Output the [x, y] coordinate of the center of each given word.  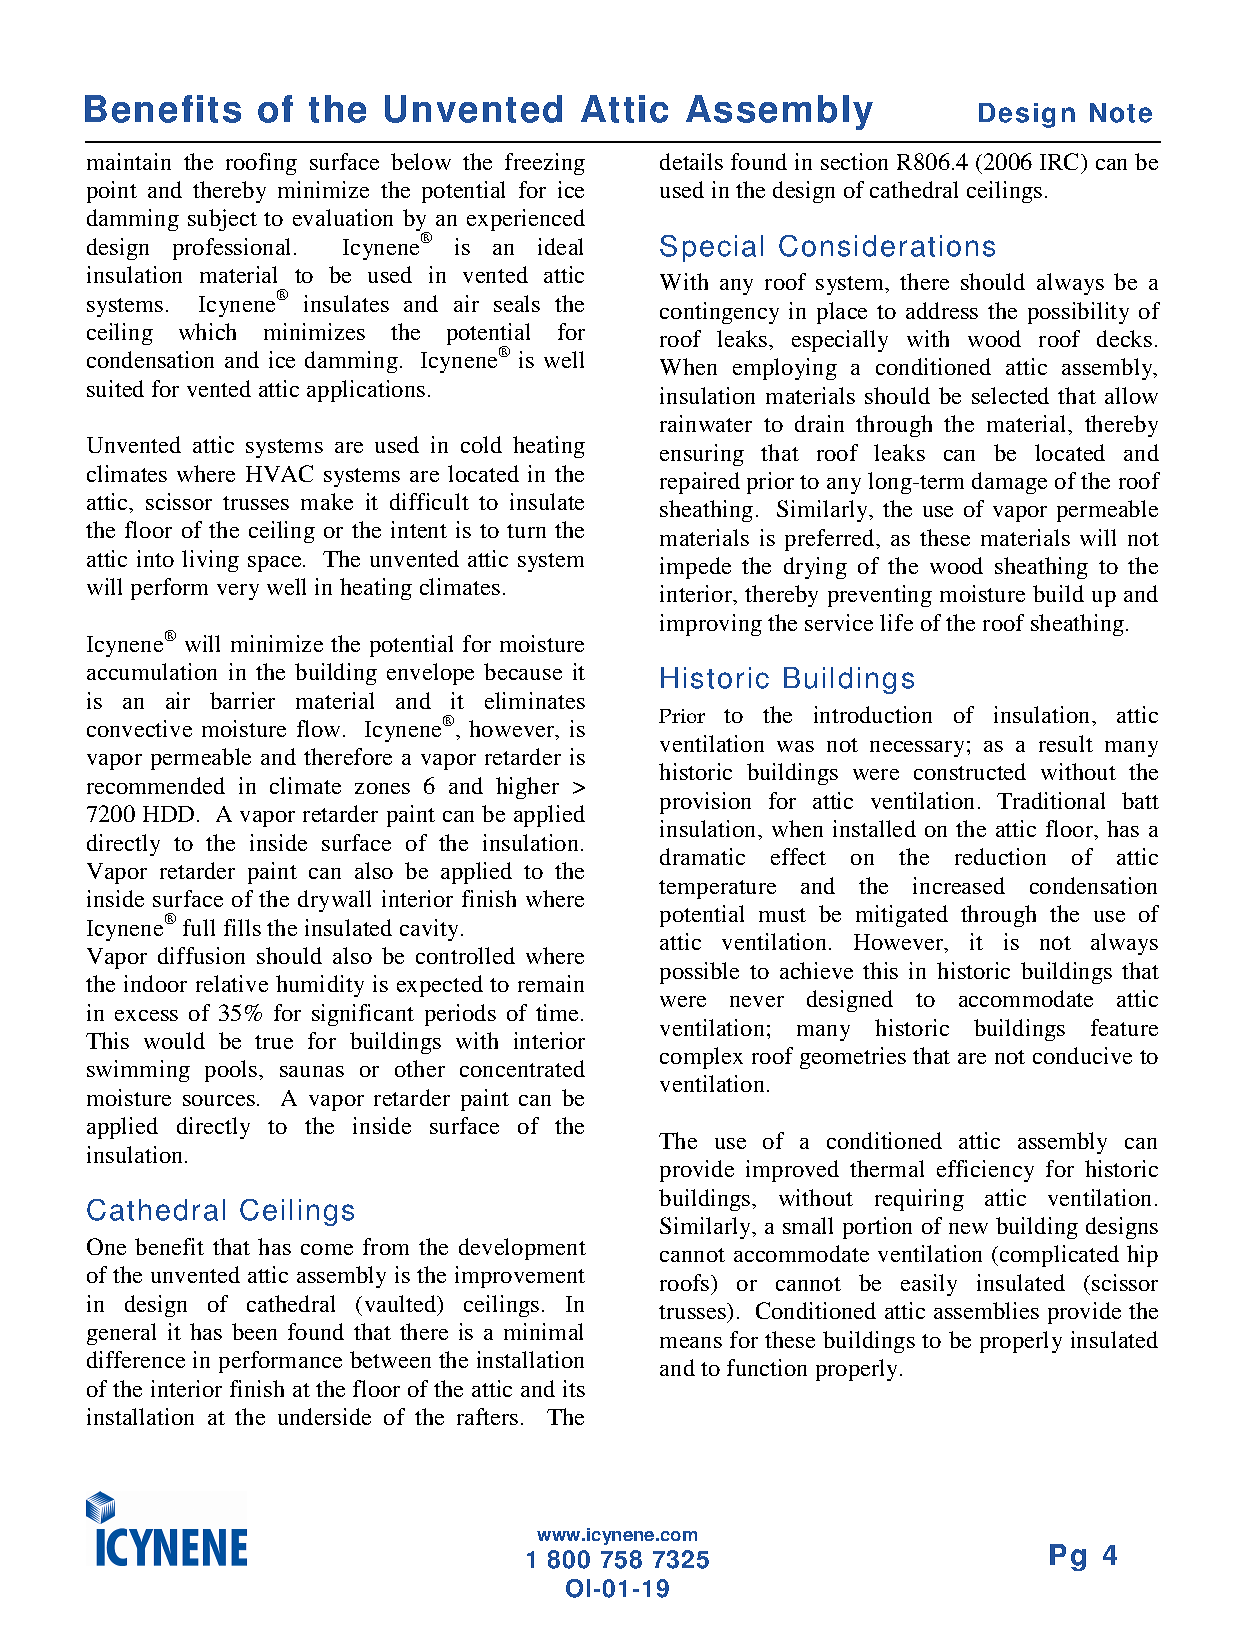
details [691, 161]
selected [1010, 395]
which [207, 331]
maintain [129, 161]
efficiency [985, 1171]
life [896, 622]
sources [219, 1100]
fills [242, 927]
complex [701, 1058]
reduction [1000, 856]
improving [711, 625]
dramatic [702, 856]
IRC [1061, 161]
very [238, 592]
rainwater [706, 423]
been [254, 1331]
